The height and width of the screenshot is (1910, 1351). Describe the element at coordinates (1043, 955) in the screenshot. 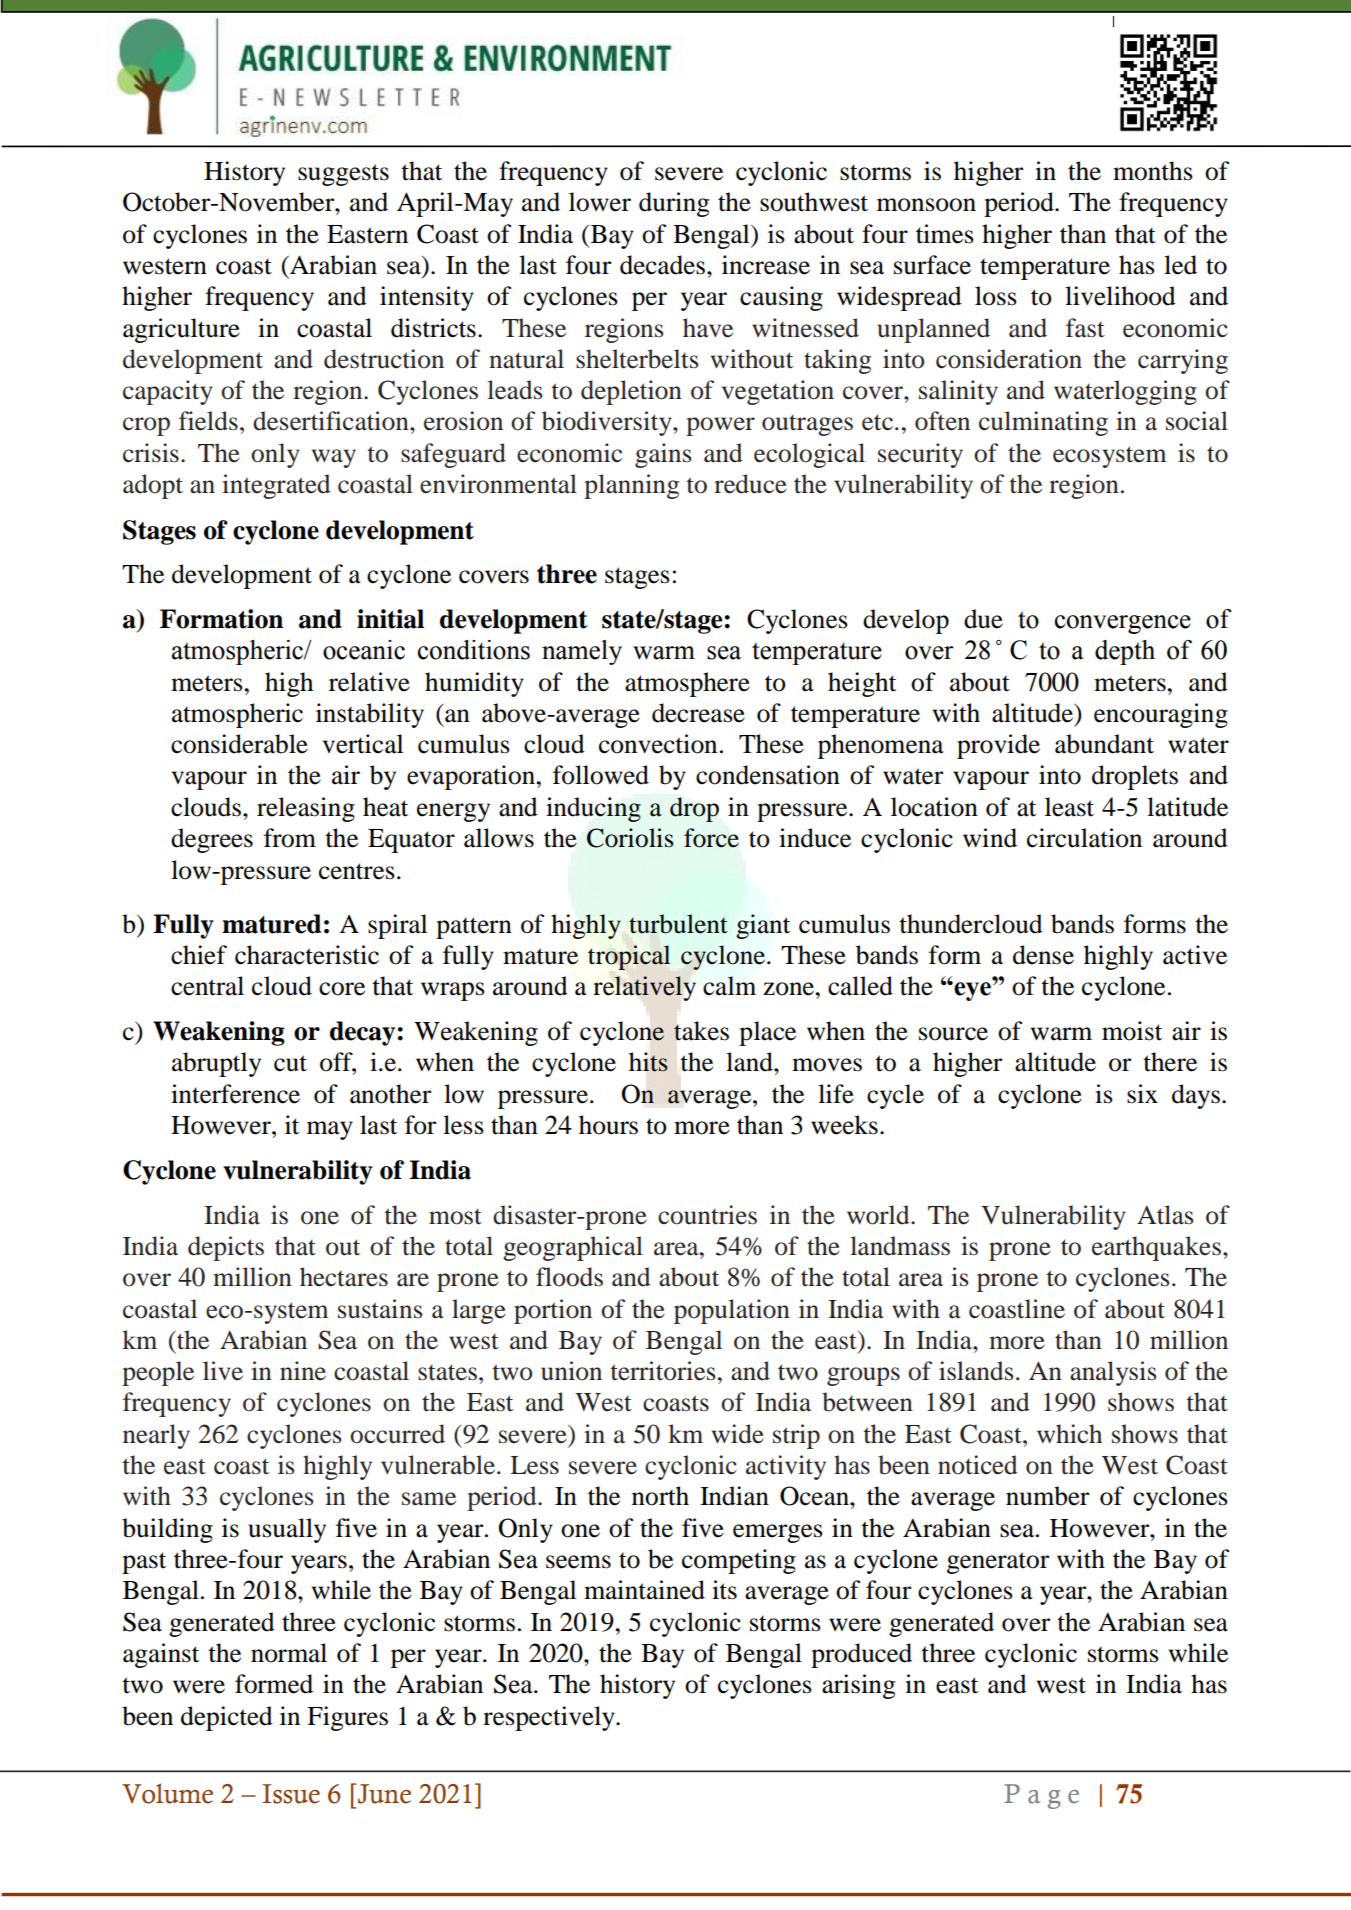

I see `dense` at that location.
